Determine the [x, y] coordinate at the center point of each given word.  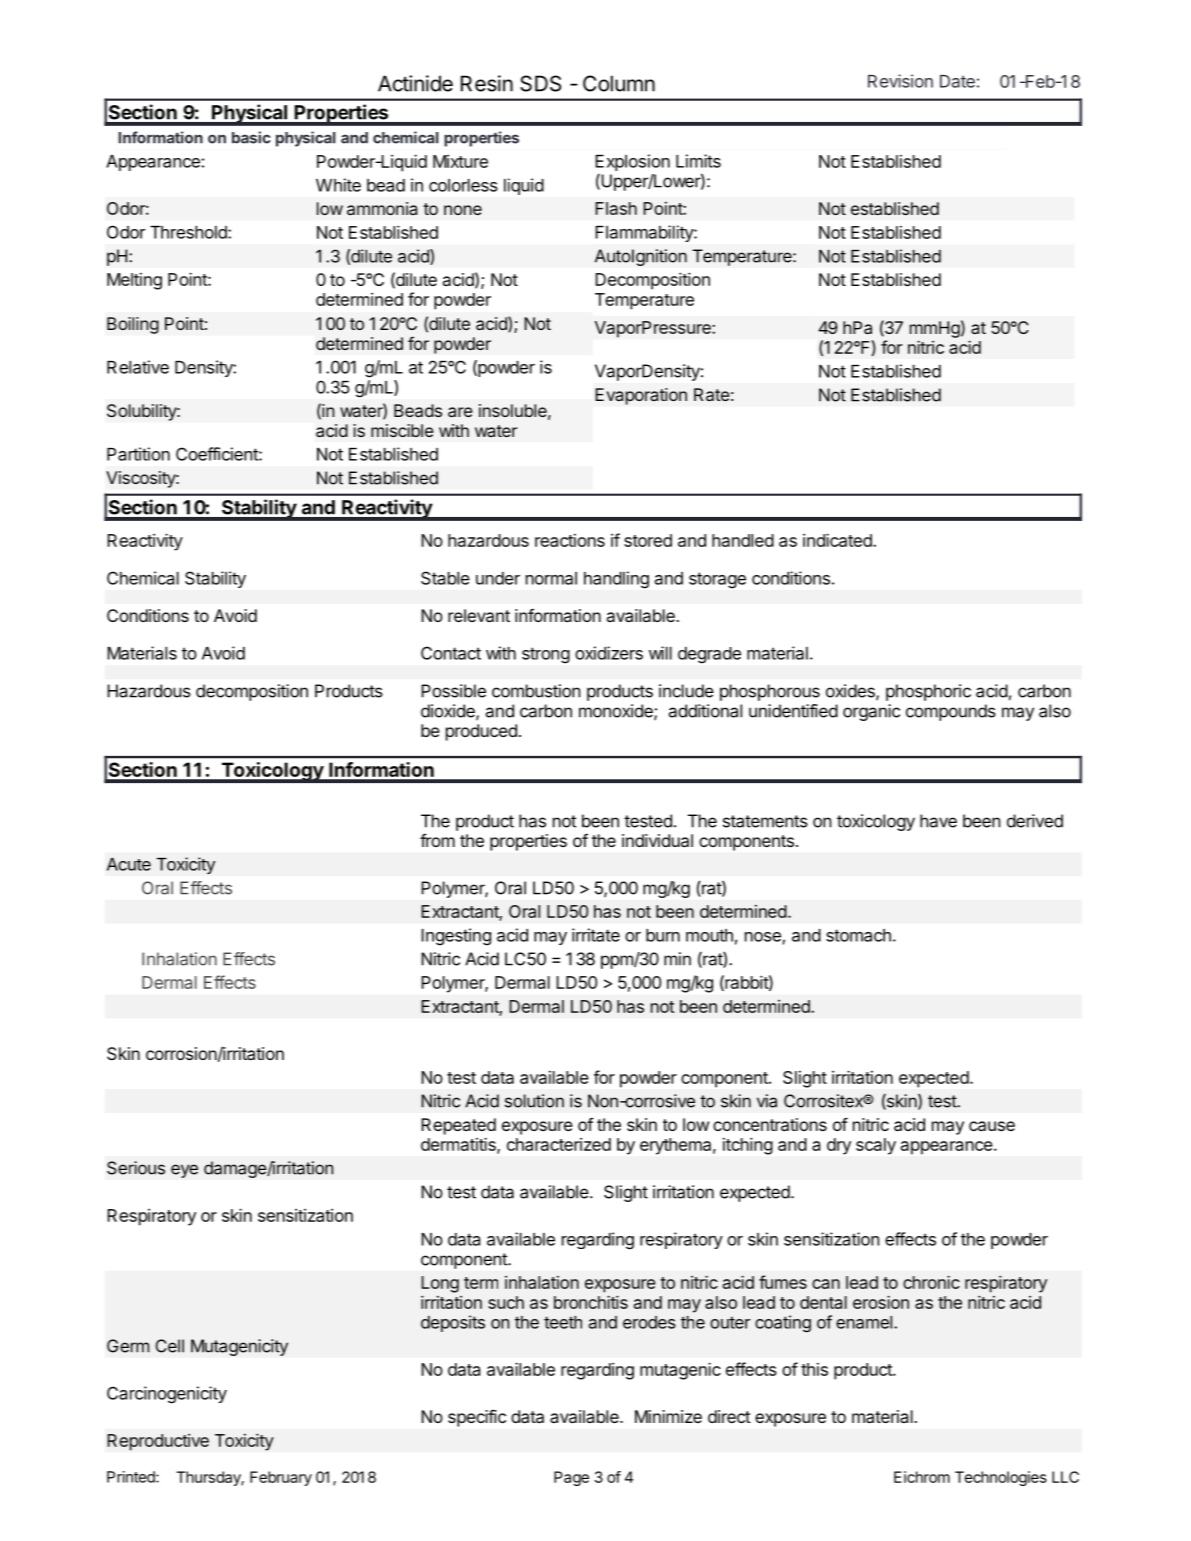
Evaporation [641, 396]
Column [619, 83]
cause [992, 1126]
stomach [858, 935]
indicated [838, 540]
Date [957, 81]
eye [184, 1171]
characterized [559, 1144]
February [281, 1478]
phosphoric [928, 692]
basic [251, 137]
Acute [129, 864]
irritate [596, 935]
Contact [451, 653]
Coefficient [218, 454]
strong [546, 655]
